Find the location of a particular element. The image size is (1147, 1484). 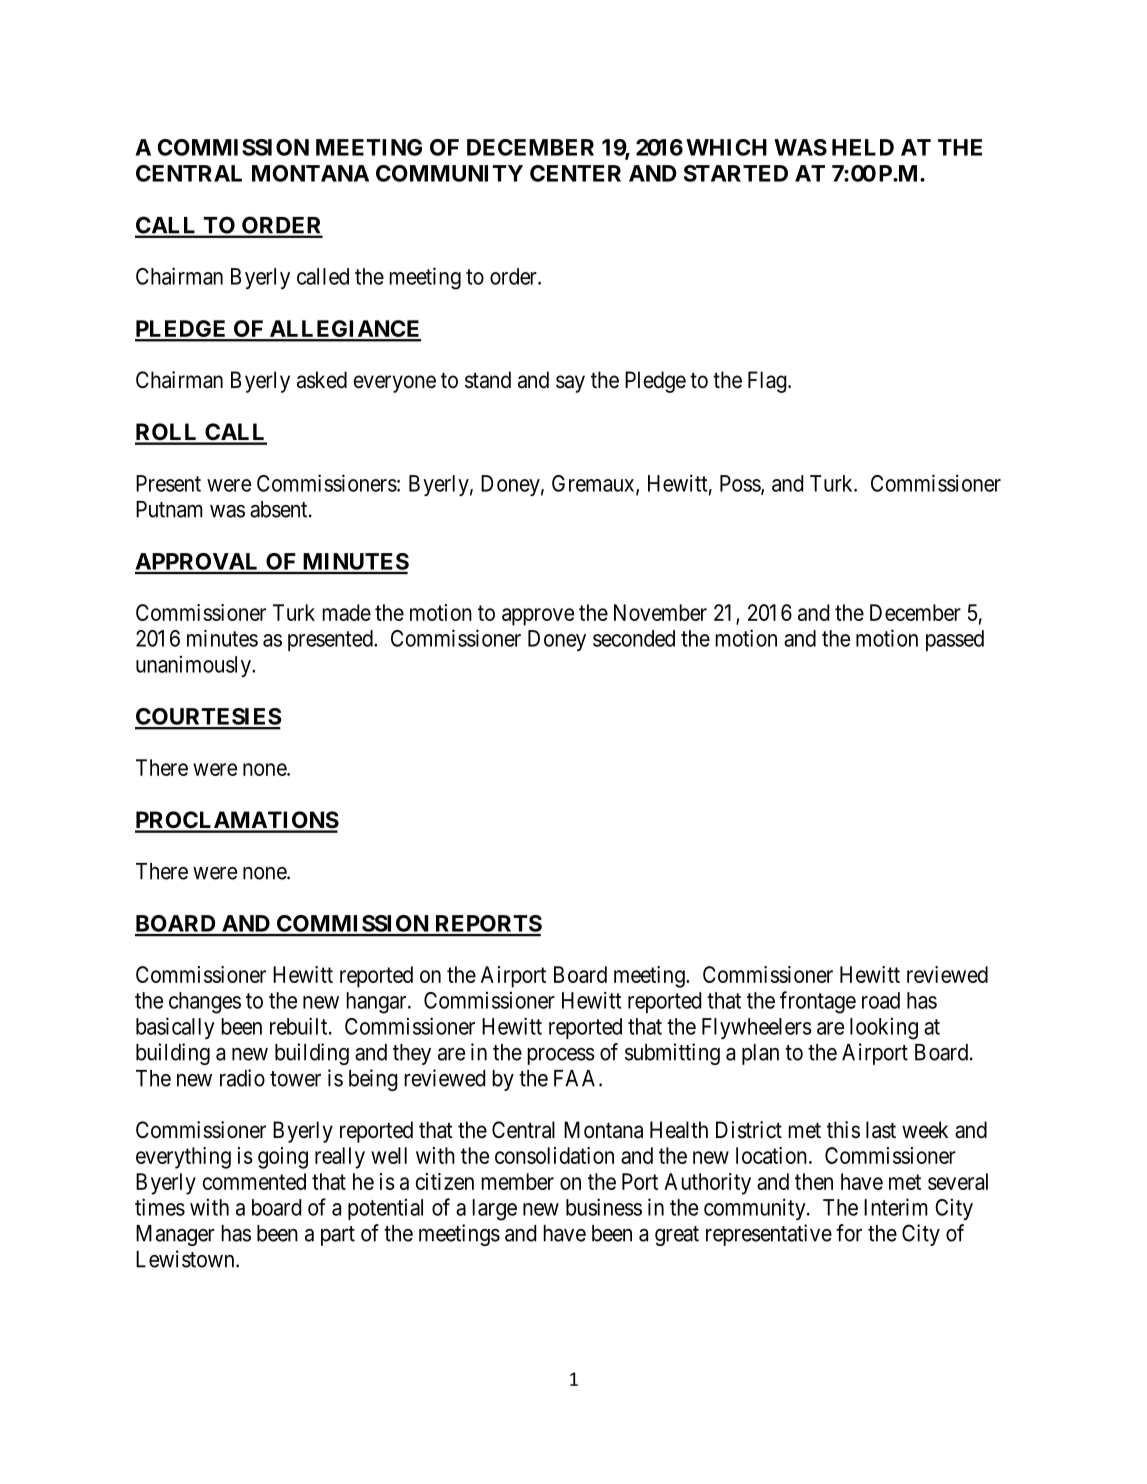

changes is located at coordinates (205, 1003).
